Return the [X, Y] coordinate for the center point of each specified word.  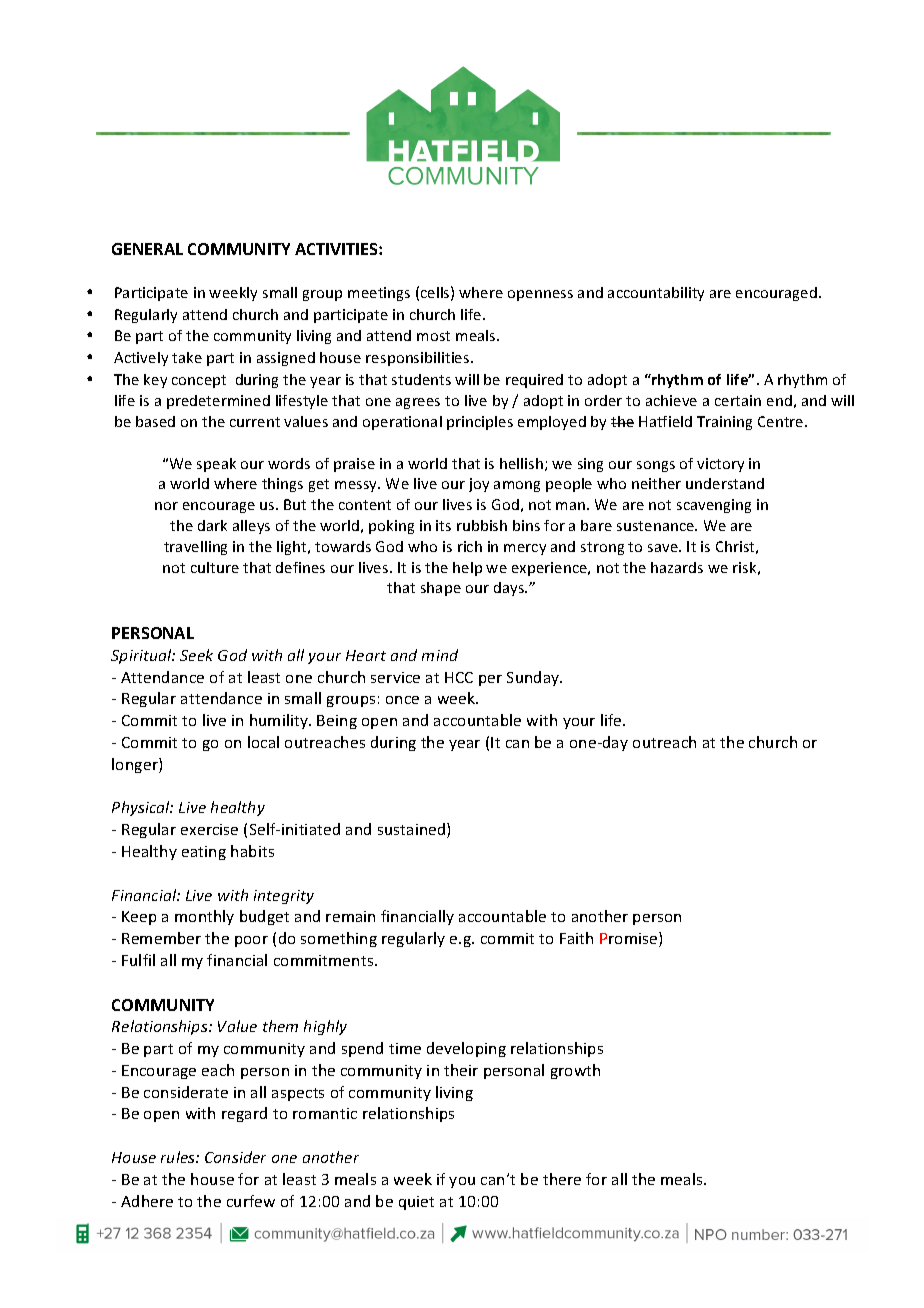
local [263, 742]
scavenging [714, 506]
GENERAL [147, 249]
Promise [630, 939]
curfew [251, 1201]
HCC [459, 677]
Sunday [534, 678]
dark [212, 525]
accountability [656, 294]
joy [479, 485]
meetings [379, 294]
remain [350, 916]
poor [251, 941]
